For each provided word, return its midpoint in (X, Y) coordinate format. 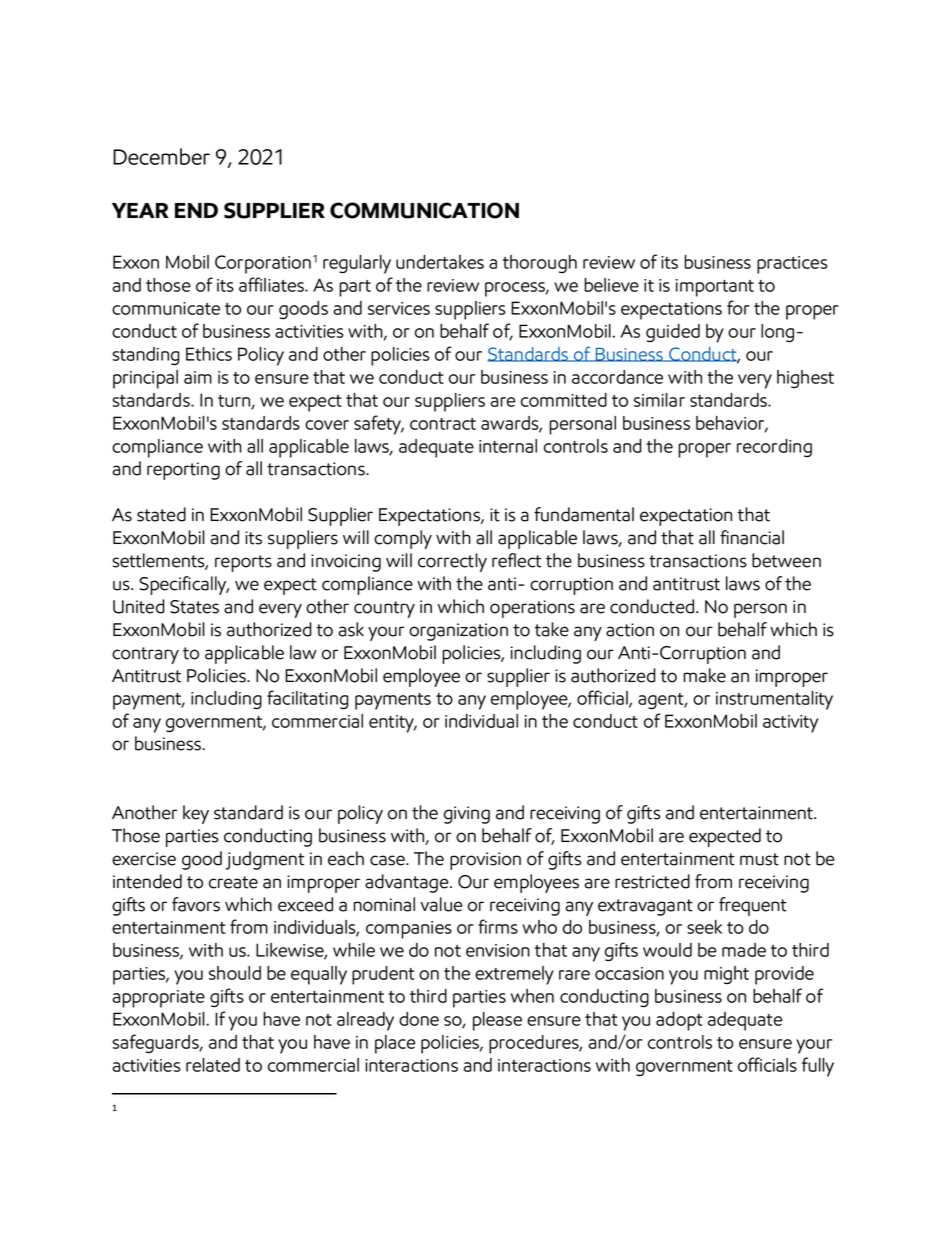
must (759, 859)
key (196, 814)
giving (467, 815)
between (786, 560)
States (194, 607)
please (497, 1021)
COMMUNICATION (424, 210)
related (213, 1065)
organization (458, 632)
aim (198, 377)
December (161, 156)
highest (805, 379)
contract (443, 424)
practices (792, 265)
